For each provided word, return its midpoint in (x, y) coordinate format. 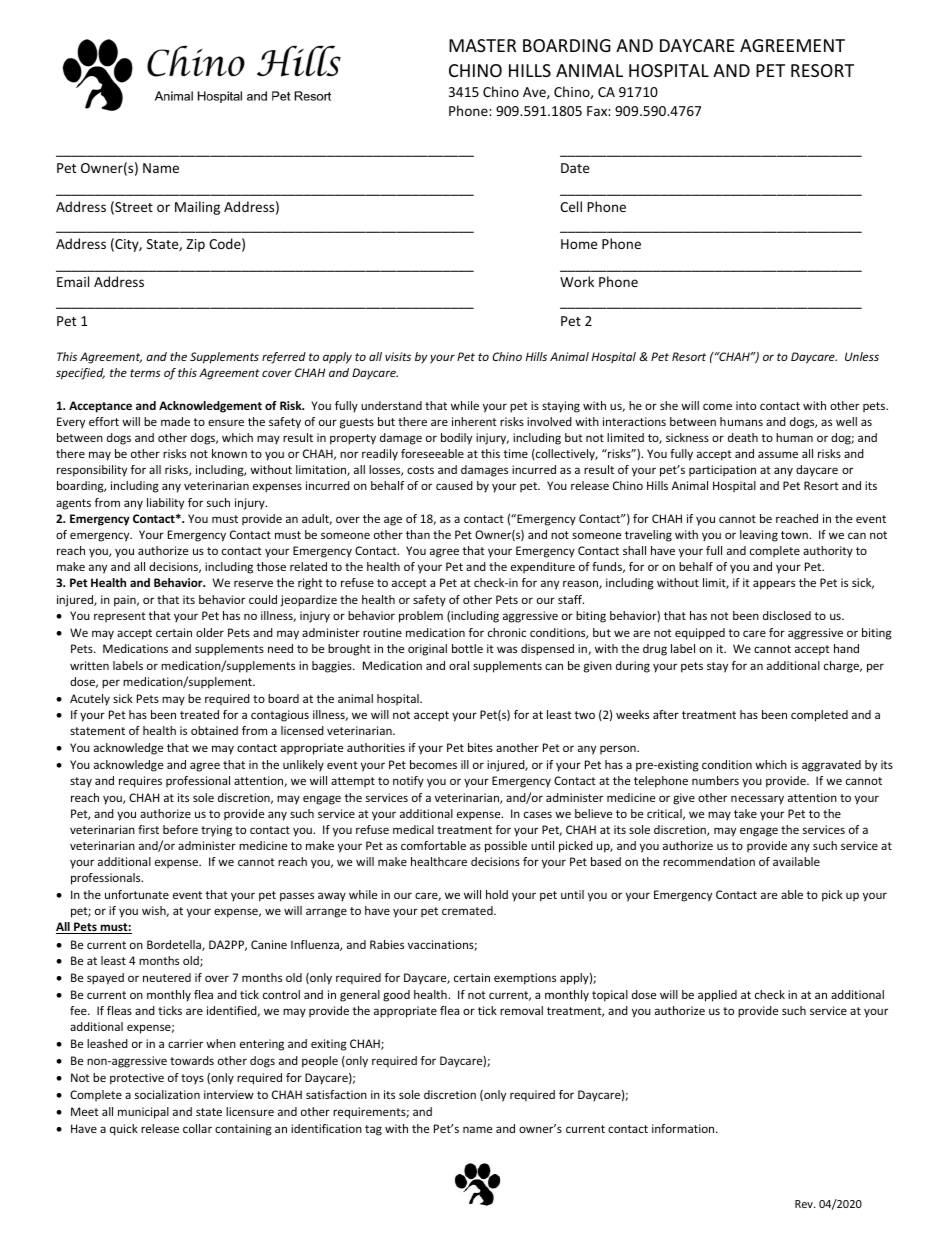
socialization (167, 1094)
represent (120, 617)
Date (575, 168)
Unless (862, 356)
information (684, 1128)
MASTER (482, 45)
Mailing (197, 208)
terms (145, 373)
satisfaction (336, 1094)
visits (398, 356)
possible (506, 847)
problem (421, 617)
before (180, 829)
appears (774, 585)
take (745, 813)
